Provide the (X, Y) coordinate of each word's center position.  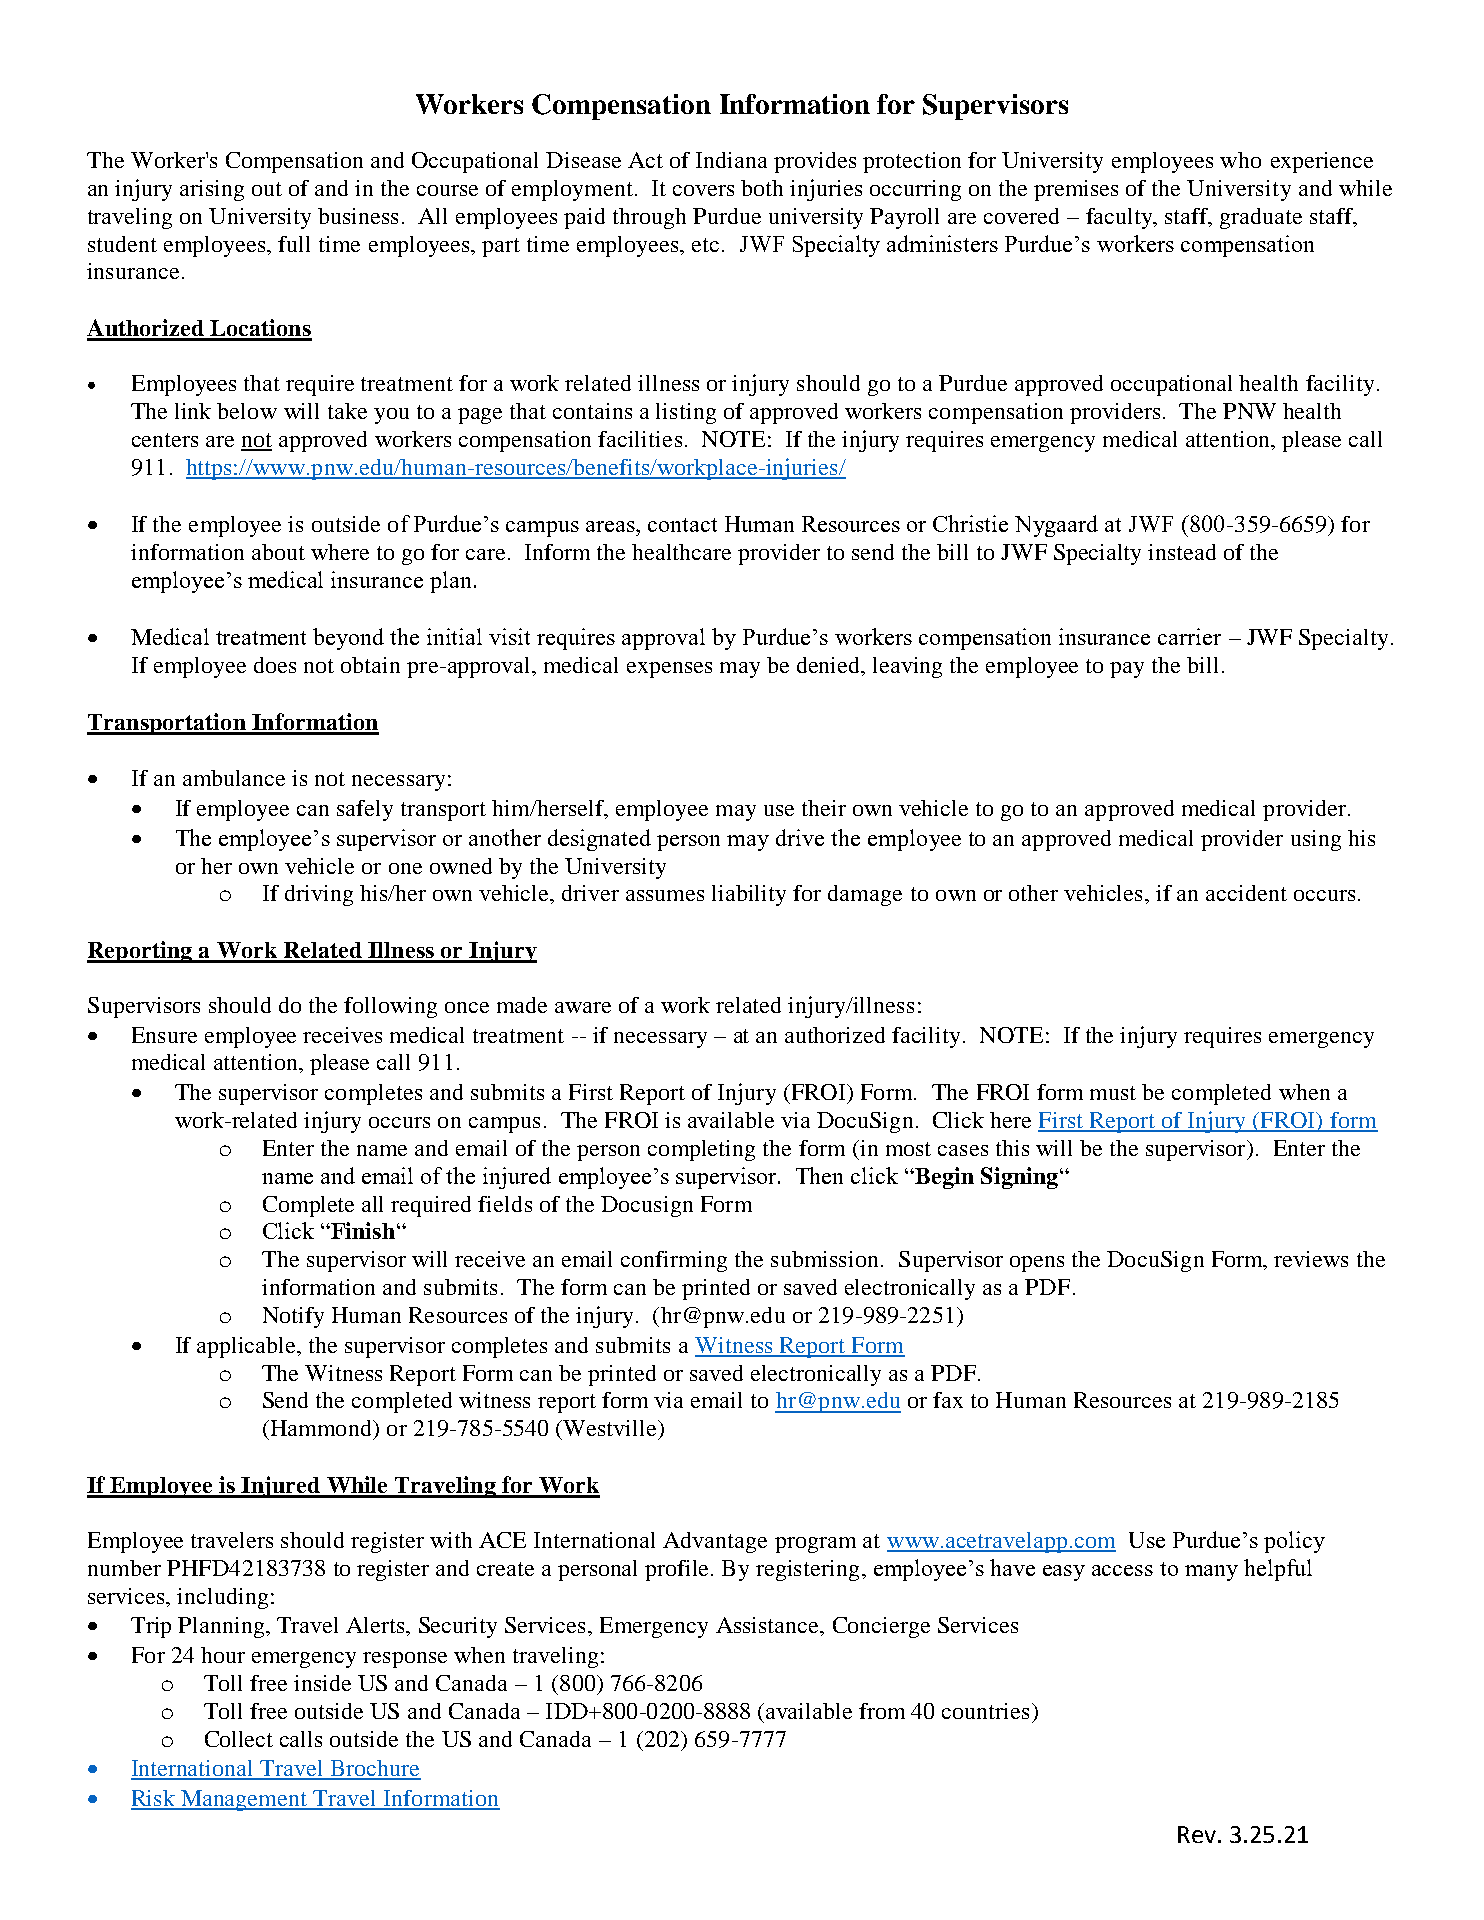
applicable (247, 1347)
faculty (1120, 218)
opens (1037, 1264)
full (294, 244)
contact (682, 525)
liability (749, 895)
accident (1246, 893)
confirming (674, 1261)
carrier (1189, 636)
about (278, 552)
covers (703, 190)
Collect (239, 1739)
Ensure (164, 1035)
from (882, 1711)
